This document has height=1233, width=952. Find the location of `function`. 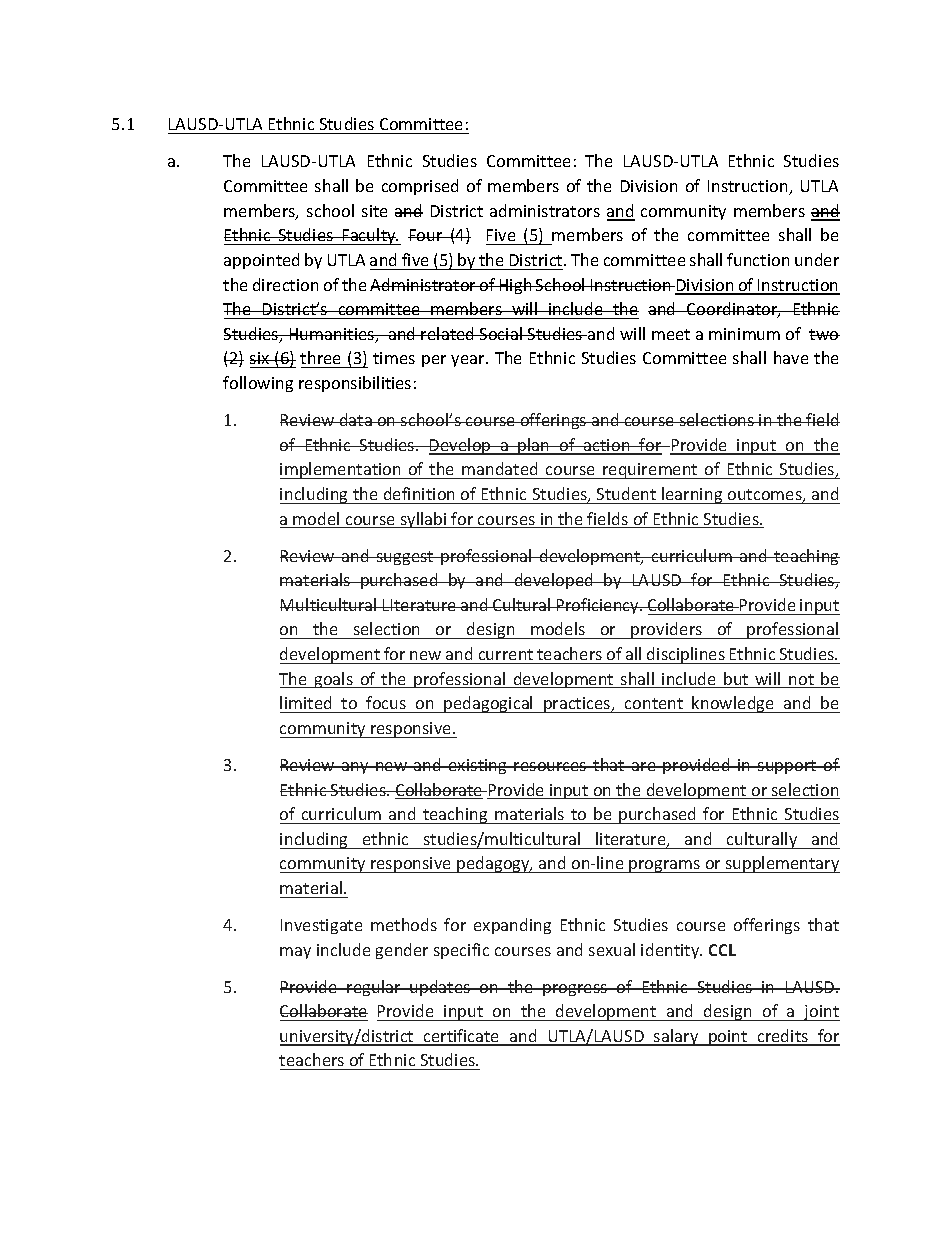

function is located at coordinates (758, 259).
